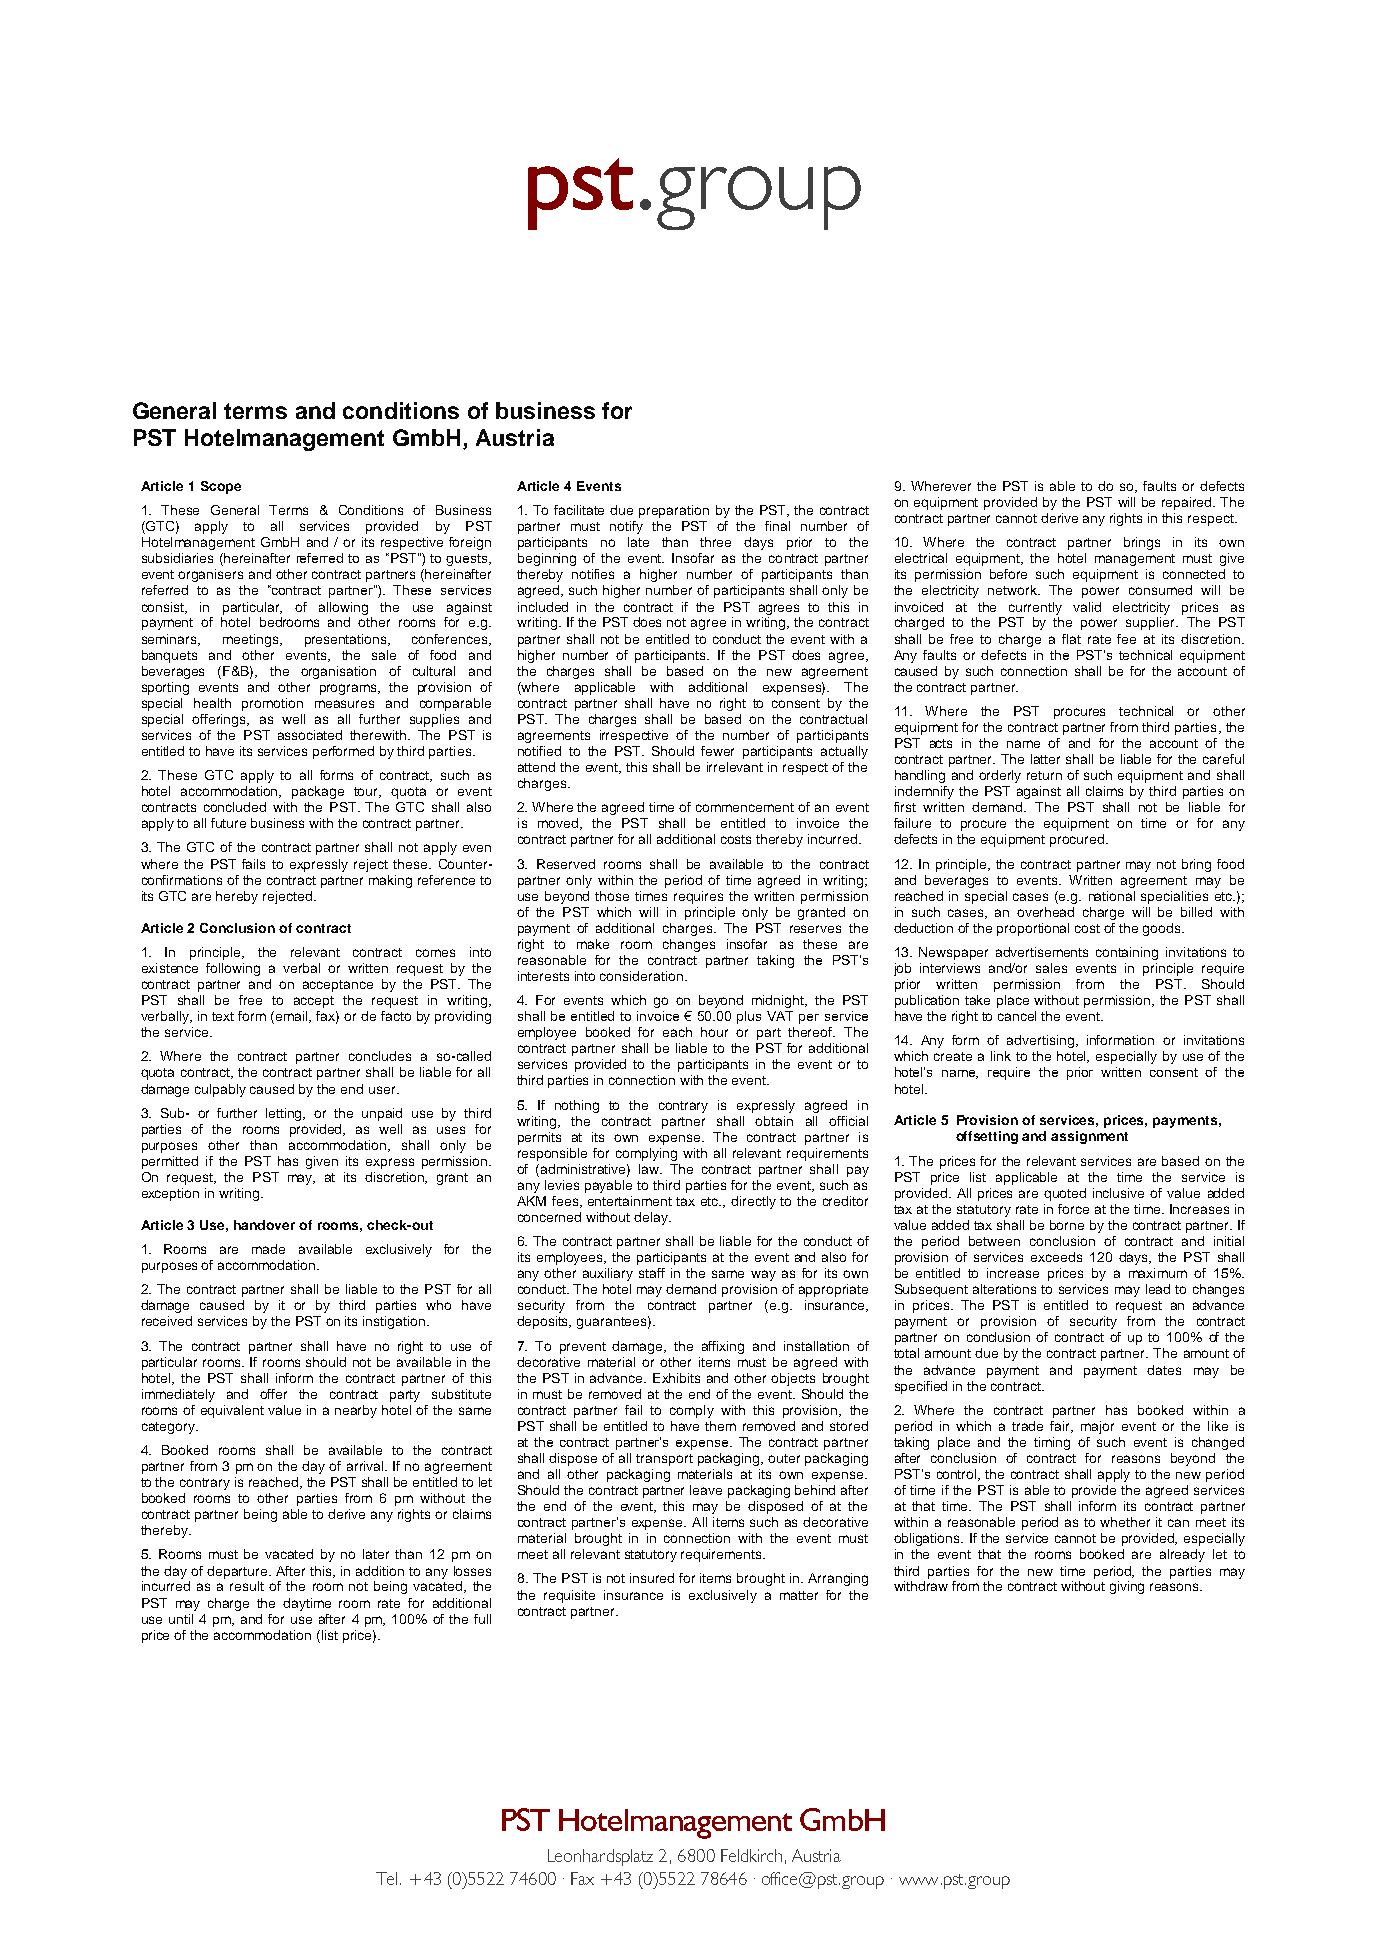 Image resolution: width=1386 pixels, height=1960 pixels. Describe the element at coordinates (293, 1017) in the document. I see `email` at that location.
